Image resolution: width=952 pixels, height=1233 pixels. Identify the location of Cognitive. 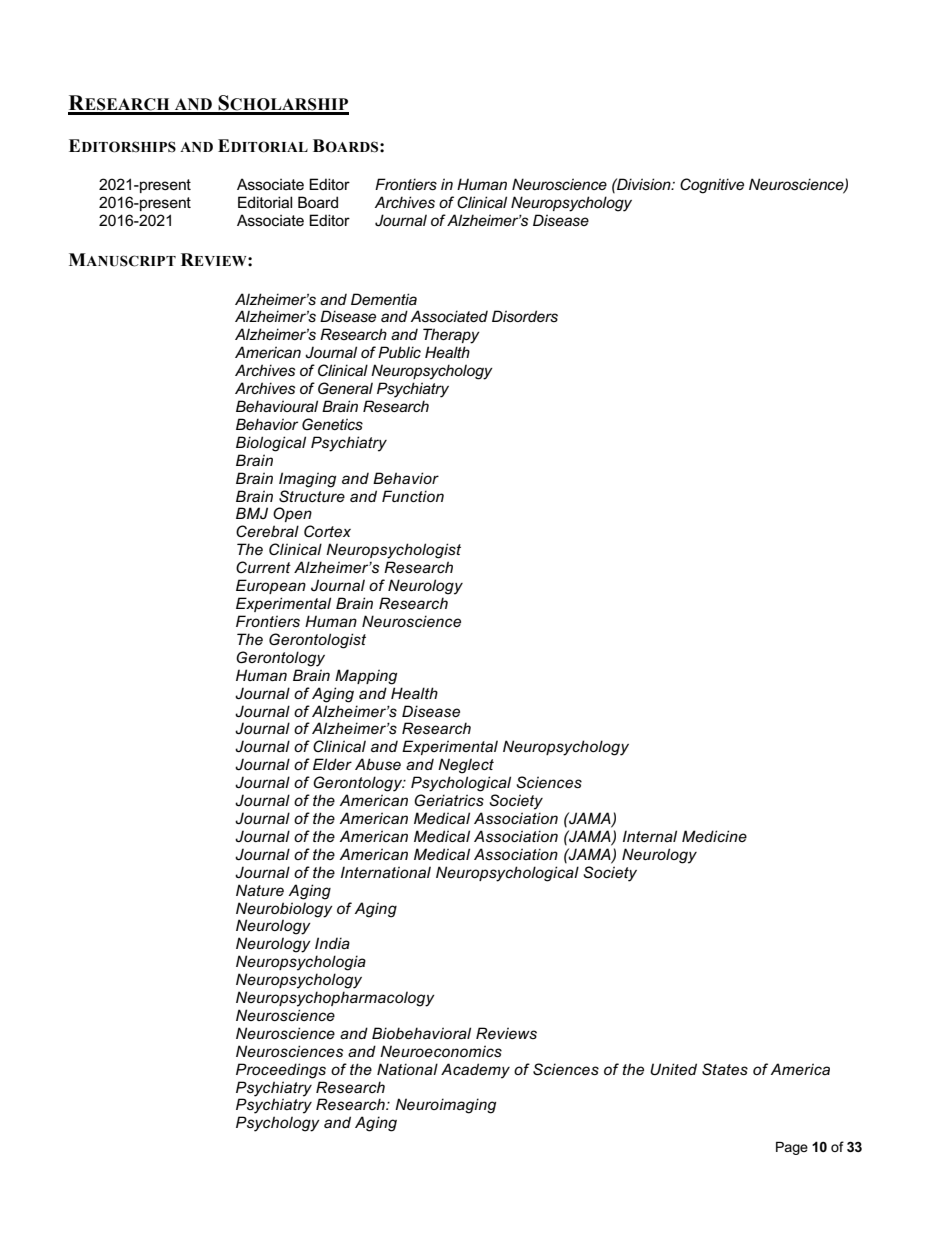
(712, 186).
